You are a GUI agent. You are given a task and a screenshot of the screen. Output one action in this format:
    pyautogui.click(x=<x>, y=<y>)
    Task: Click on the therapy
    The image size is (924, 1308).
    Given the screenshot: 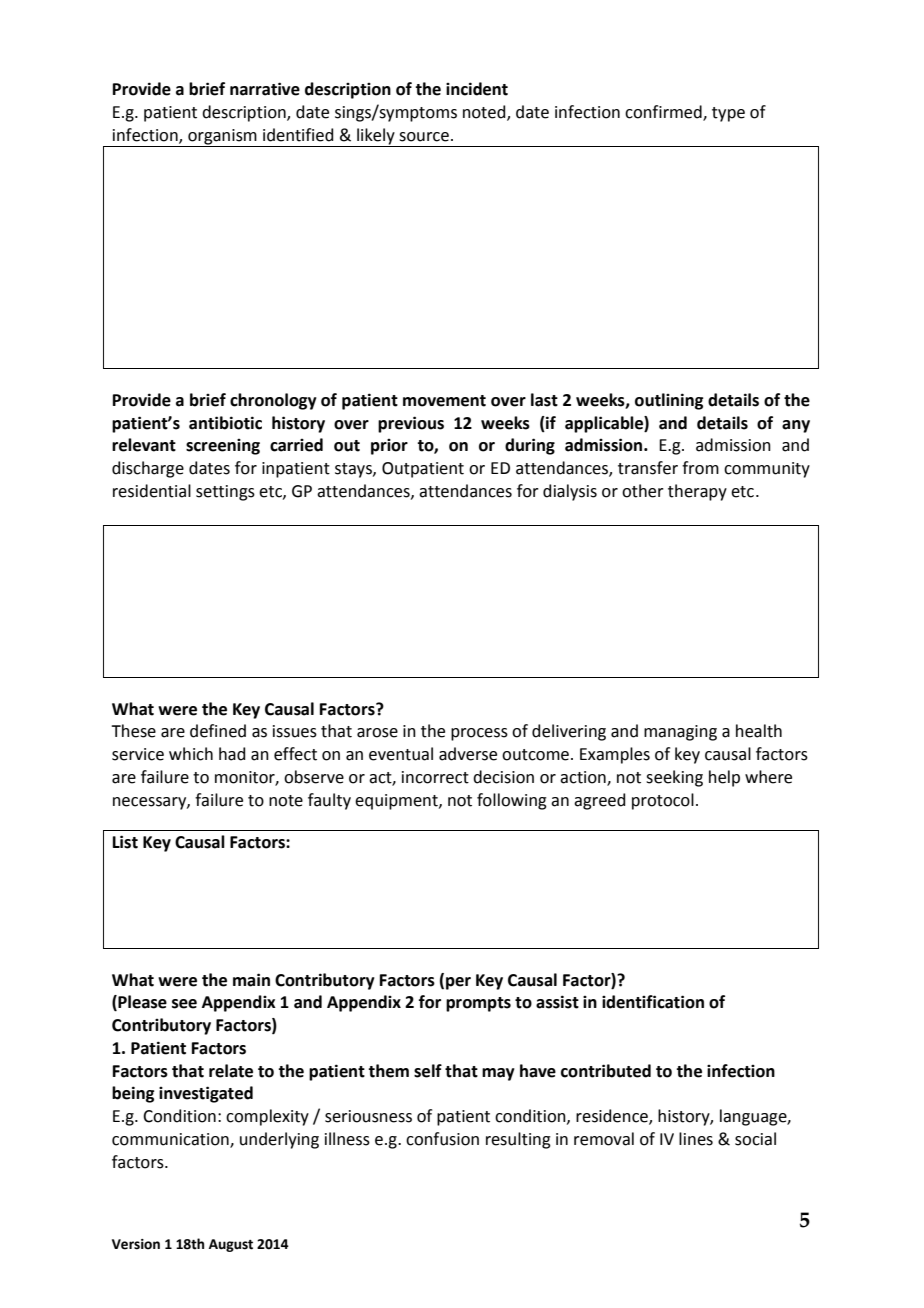 What is the action you would take?
    pyautogui.click(x=697, y=492)
